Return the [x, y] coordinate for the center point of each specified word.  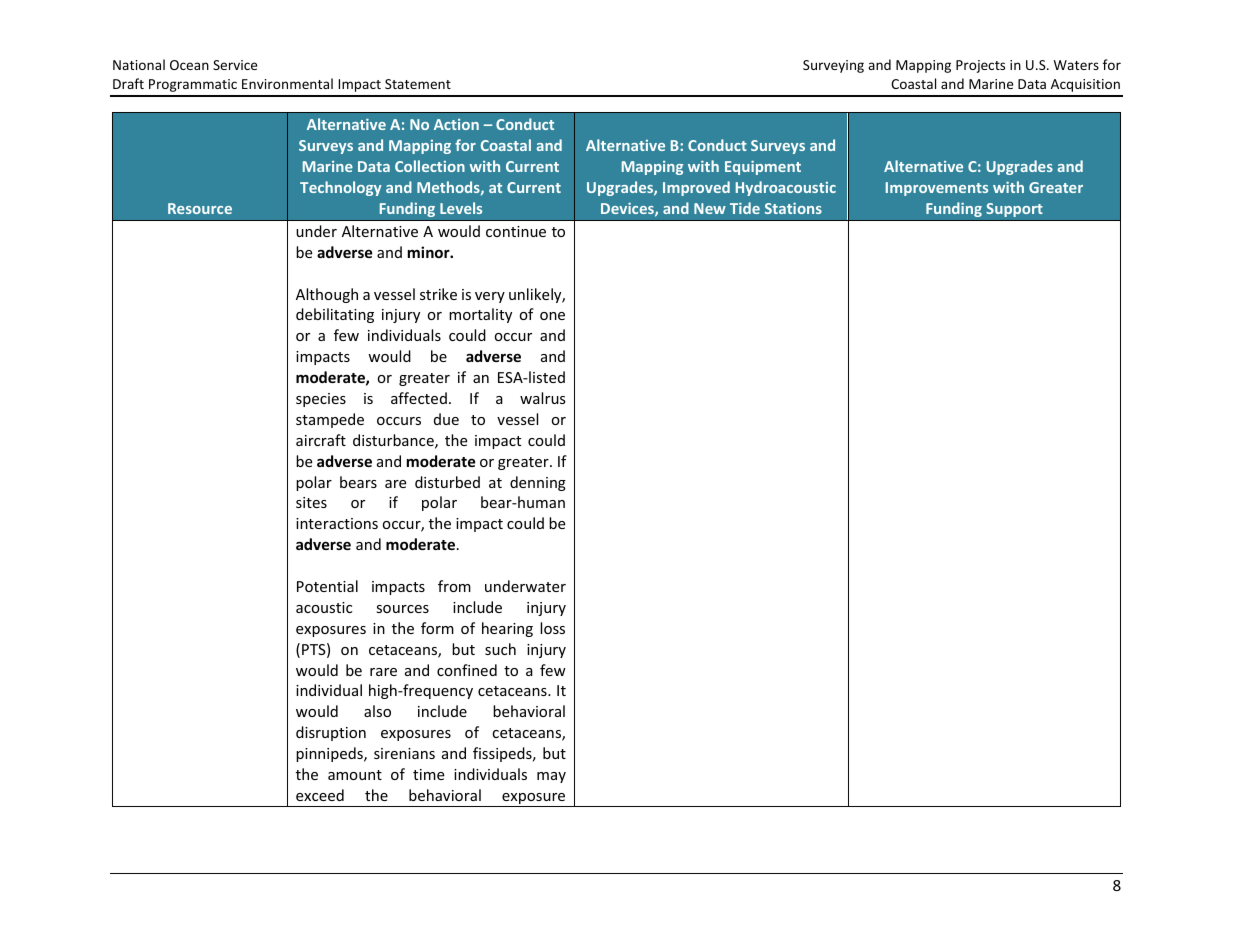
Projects [980, 66]
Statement [418, 84]
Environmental [287, 83]
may [551, 777]
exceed [320, 795]
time [428, 774]
